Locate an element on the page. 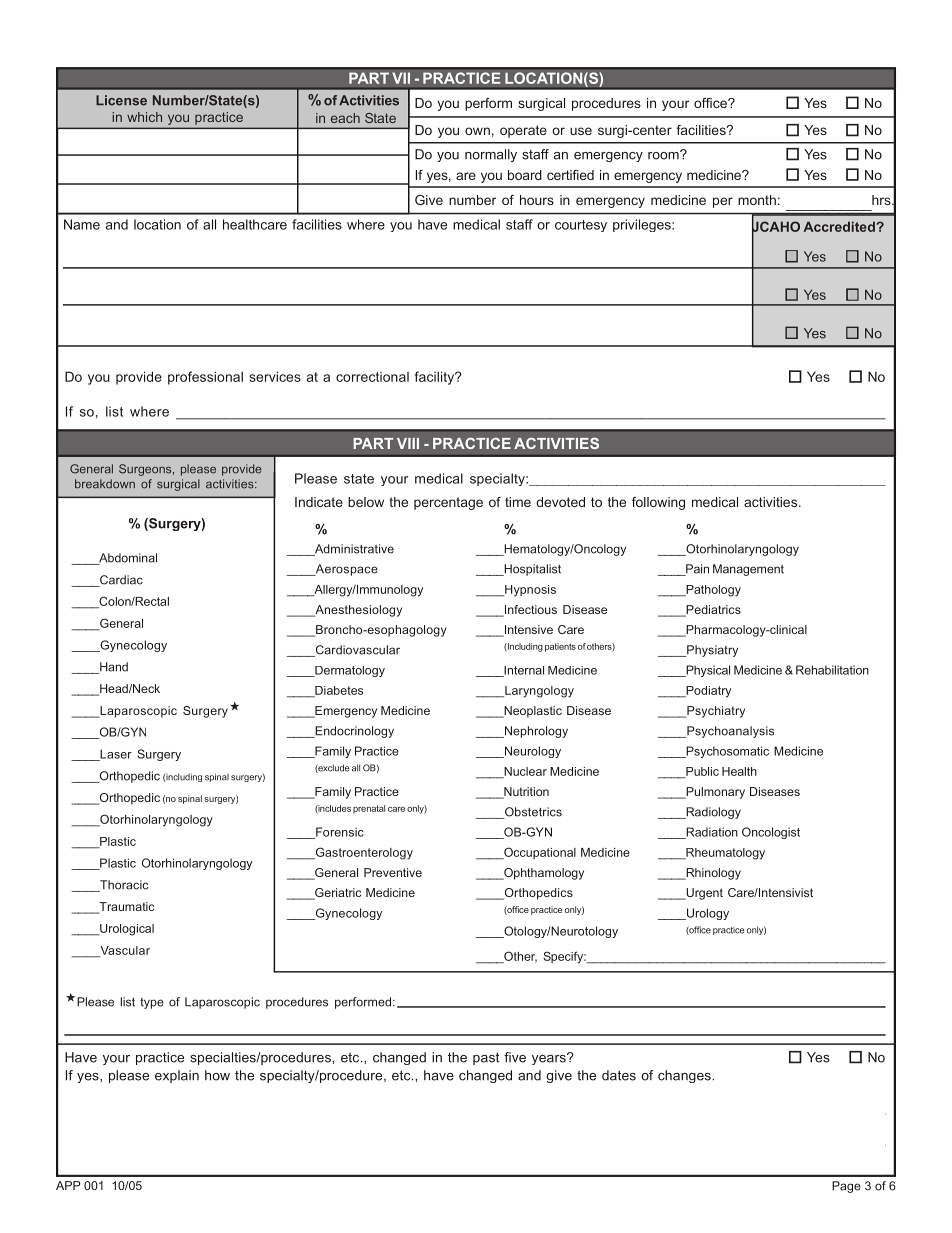  Oncologist is located at coordinates (771, 833).
